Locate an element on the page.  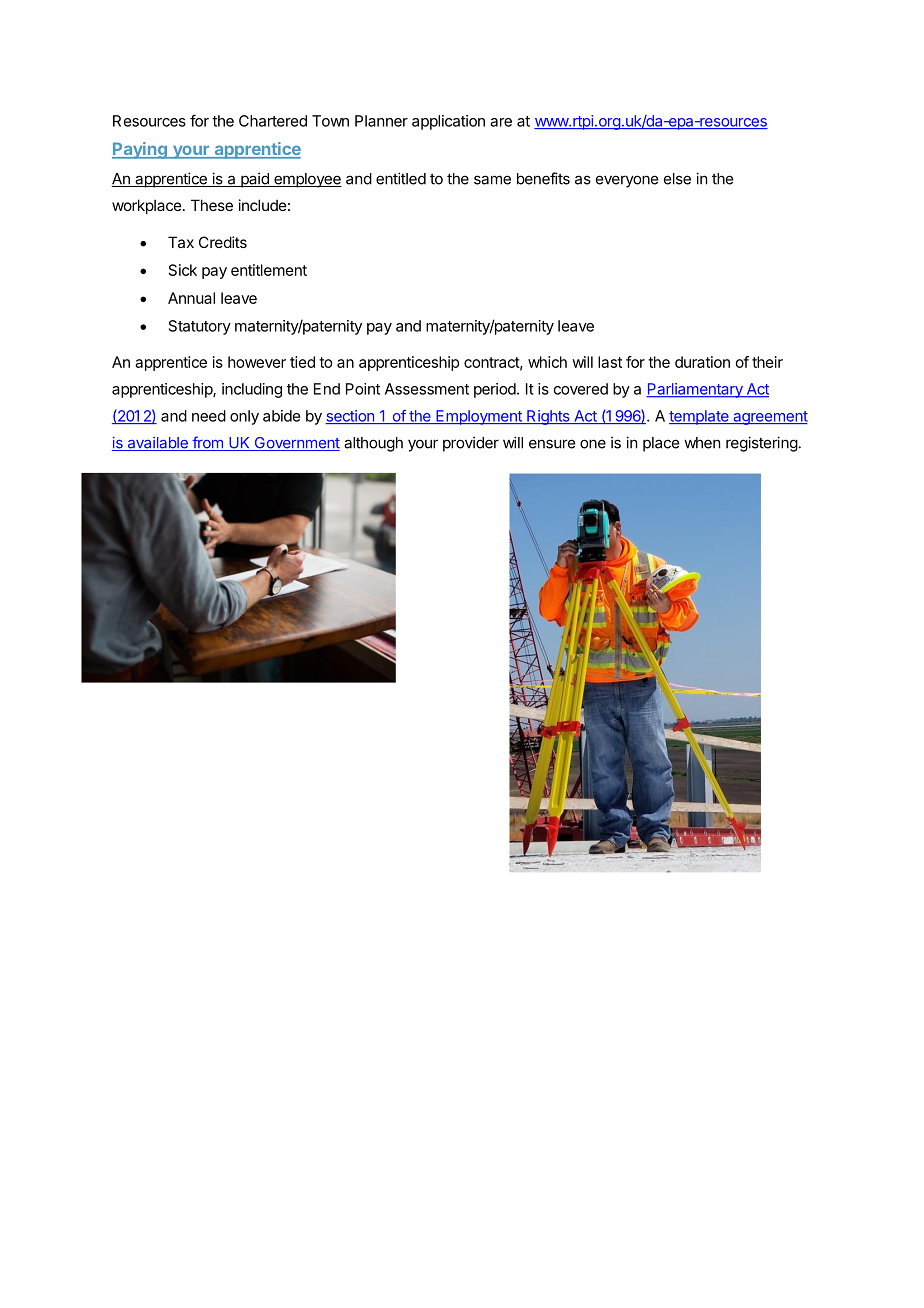
Credits is located at coordinates (223, 242).
